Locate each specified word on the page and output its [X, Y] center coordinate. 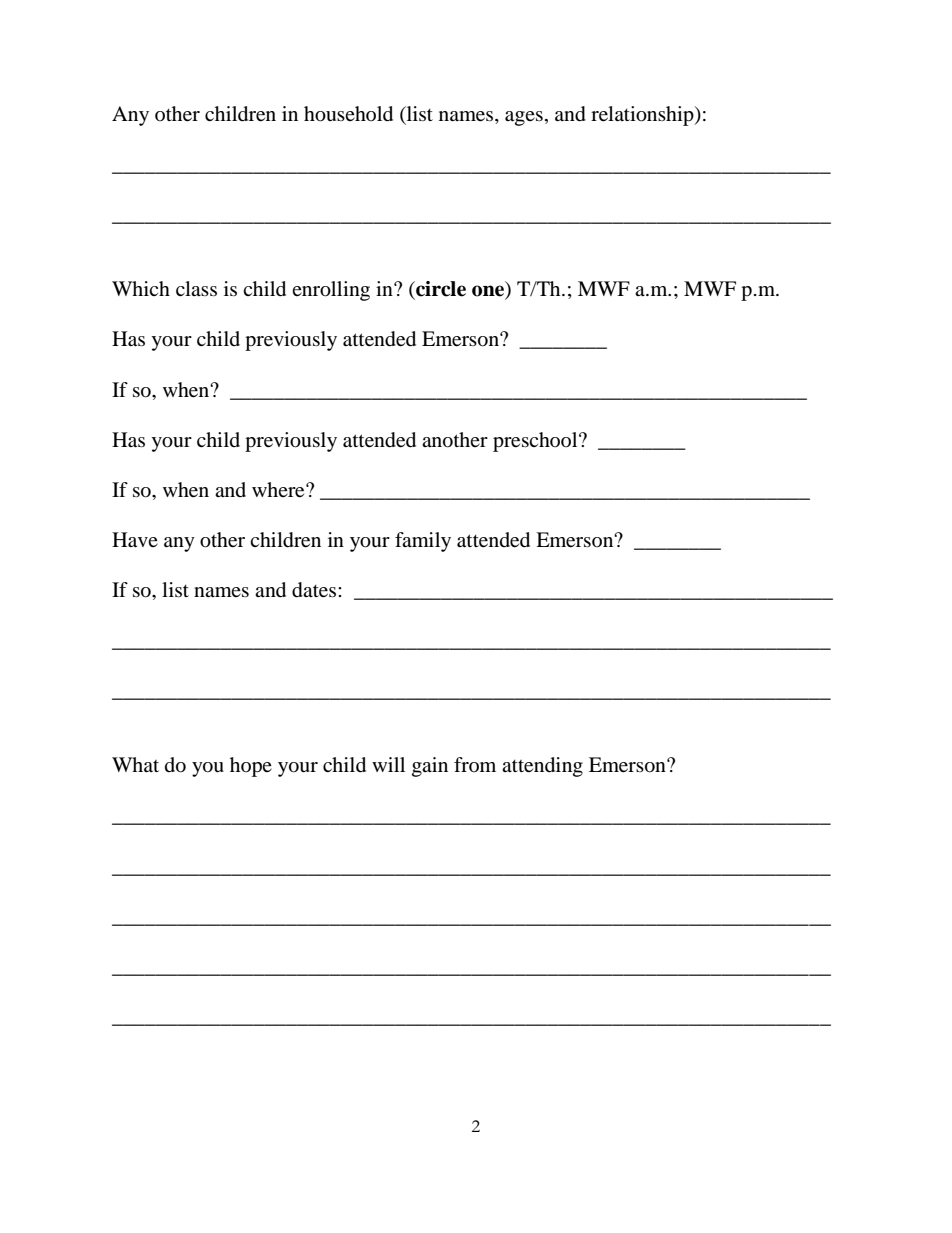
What [135, 764]
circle [440, 289]
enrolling [331, 291]
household [348, 114]
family [423, 542]
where [279, 490]
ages [524, 118]
